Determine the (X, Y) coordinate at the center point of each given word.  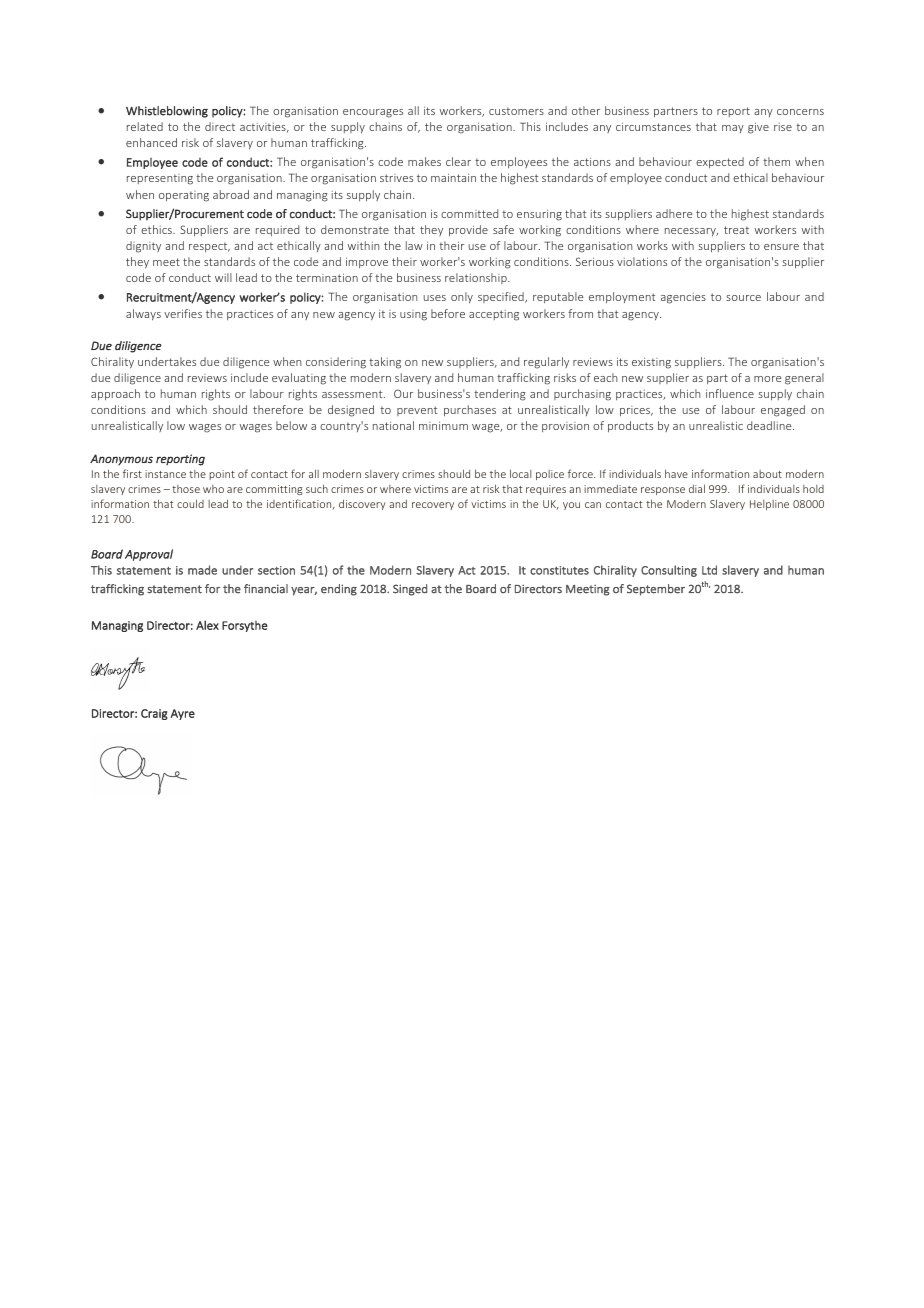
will (223, 277)
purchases (470, 410)
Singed (410, 590)
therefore (278, 409)
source (743, 298)
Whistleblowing (167, 112)
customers (516, 111)
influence (730, 393)
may (733, 129)
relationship (477, 278)
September (656, 590)
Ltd (709, 570)
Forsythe (245, 626)
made (202, 570)
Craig (154, 714)
